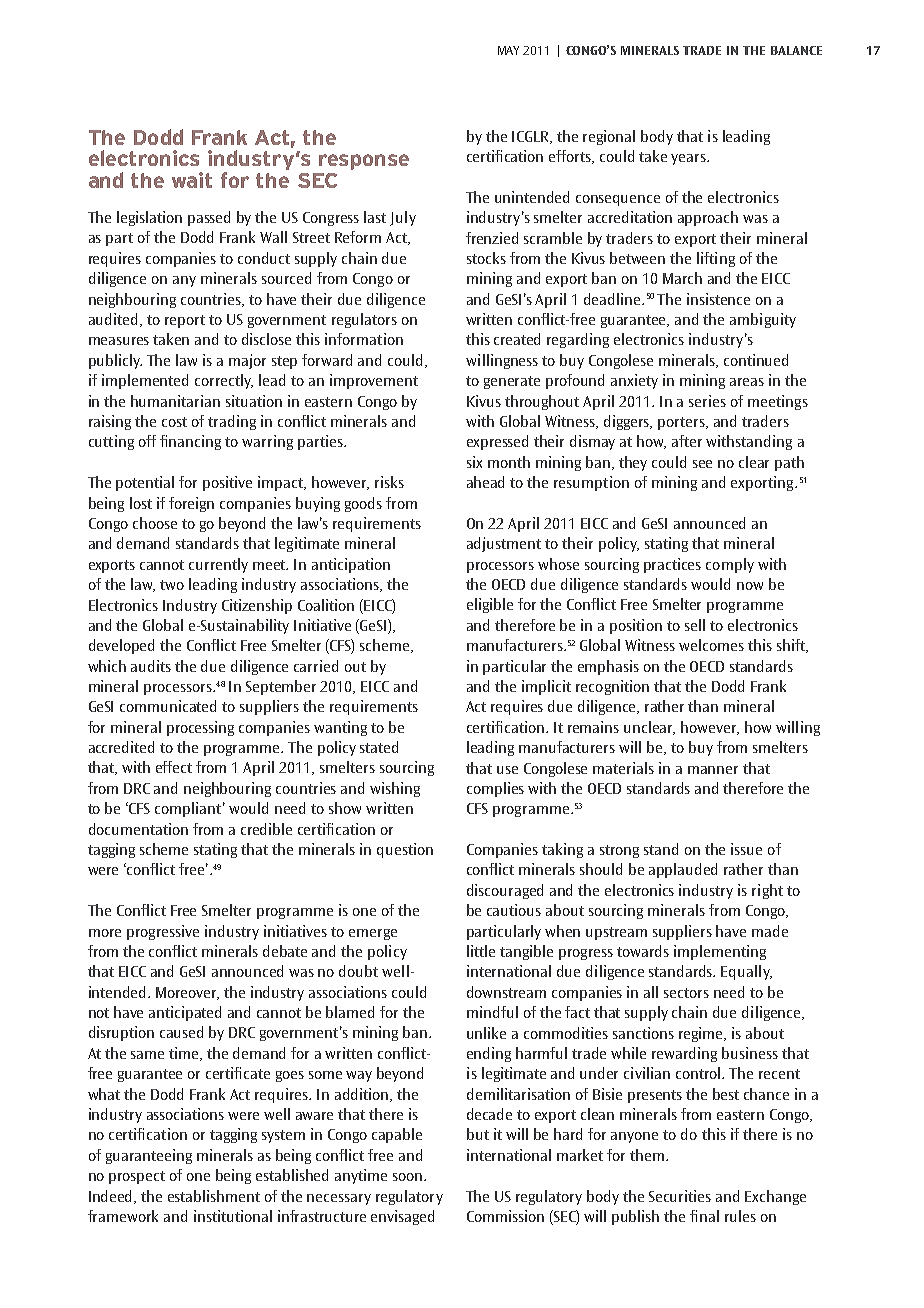  Describe the element at coordinates (151, 666) in the screenshot. I see `audits` at that location.
